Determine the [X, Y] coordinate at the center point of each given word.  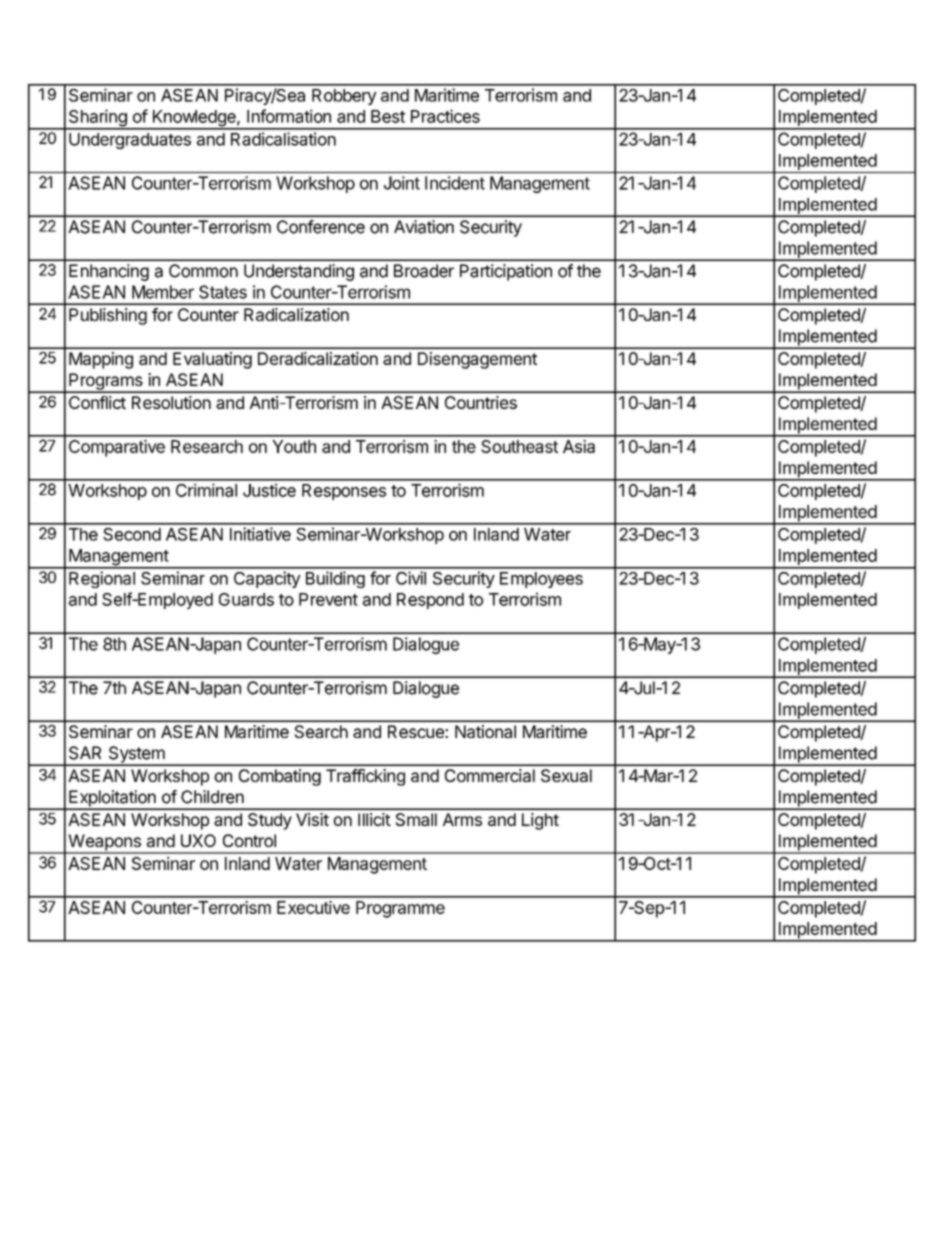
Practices [445, 116]
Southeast [519, 446]
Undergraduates [130, 141]
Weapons [104, 843]
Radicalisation [283, 139]
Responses [344, 492]
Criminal [206, 490]
